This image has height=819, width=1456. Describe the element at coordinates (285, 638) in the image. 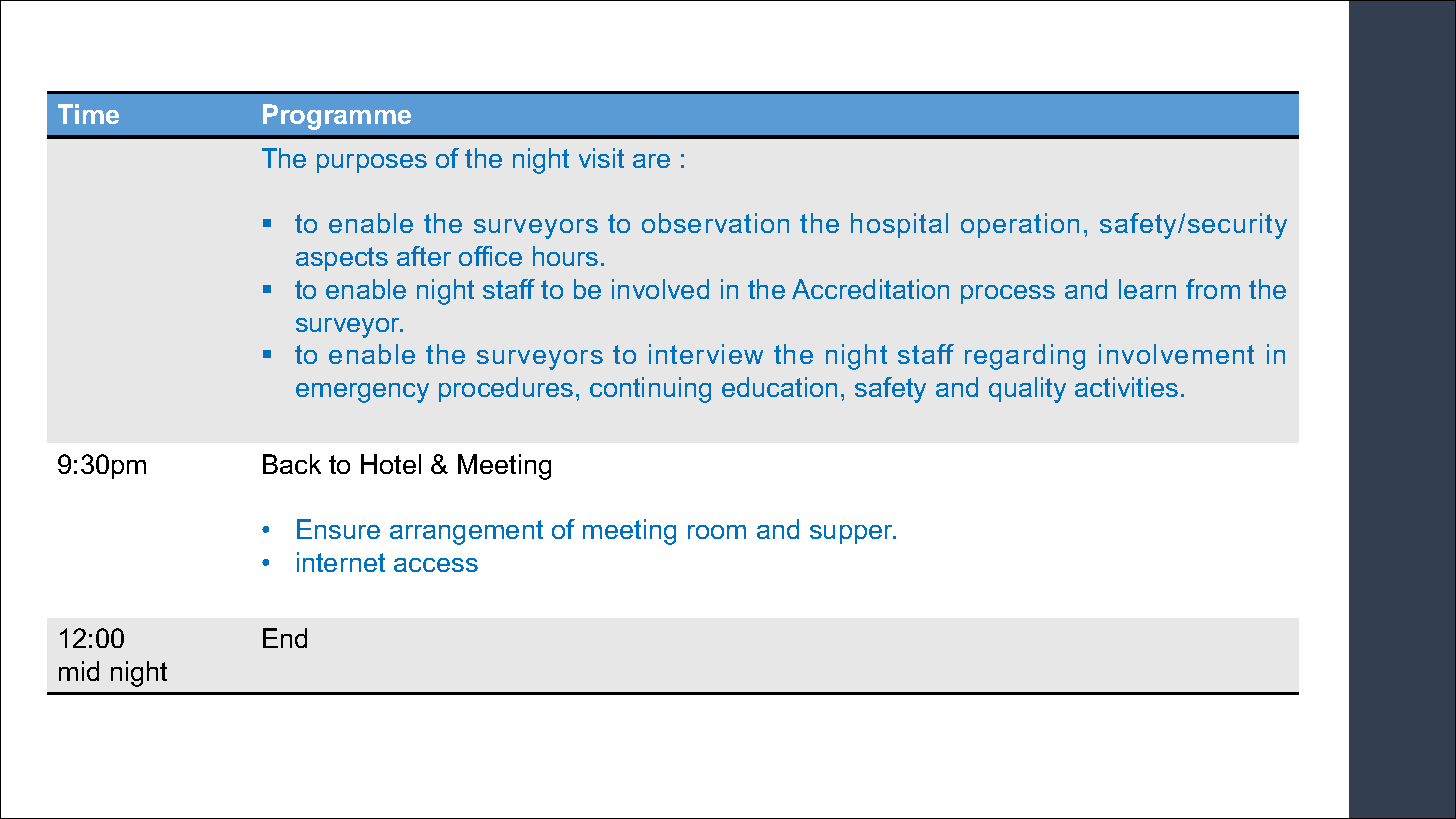

I see `End` at that location.
